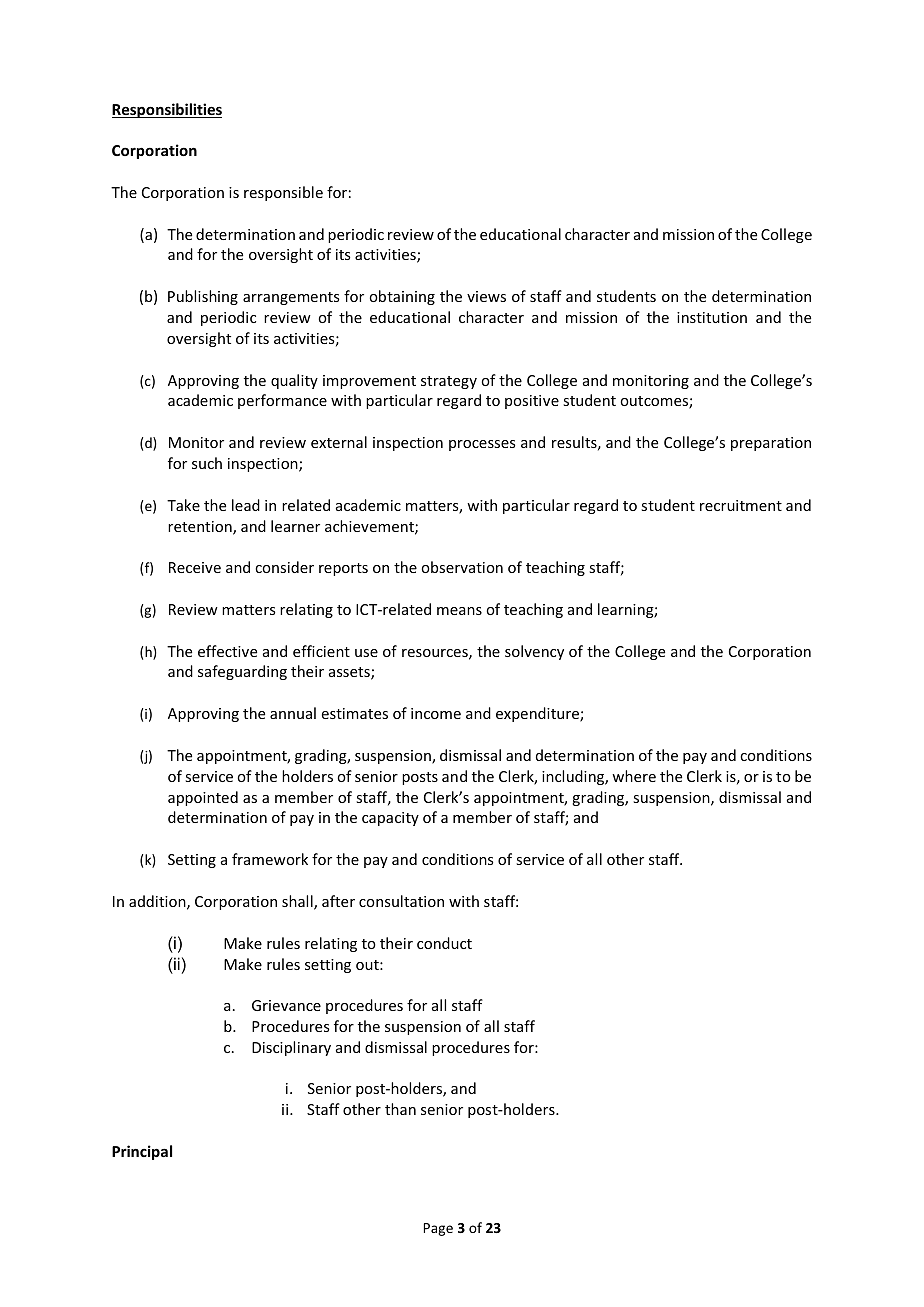 This page has width=924, height=1307. I want to click on than, so click(400, 1109).
